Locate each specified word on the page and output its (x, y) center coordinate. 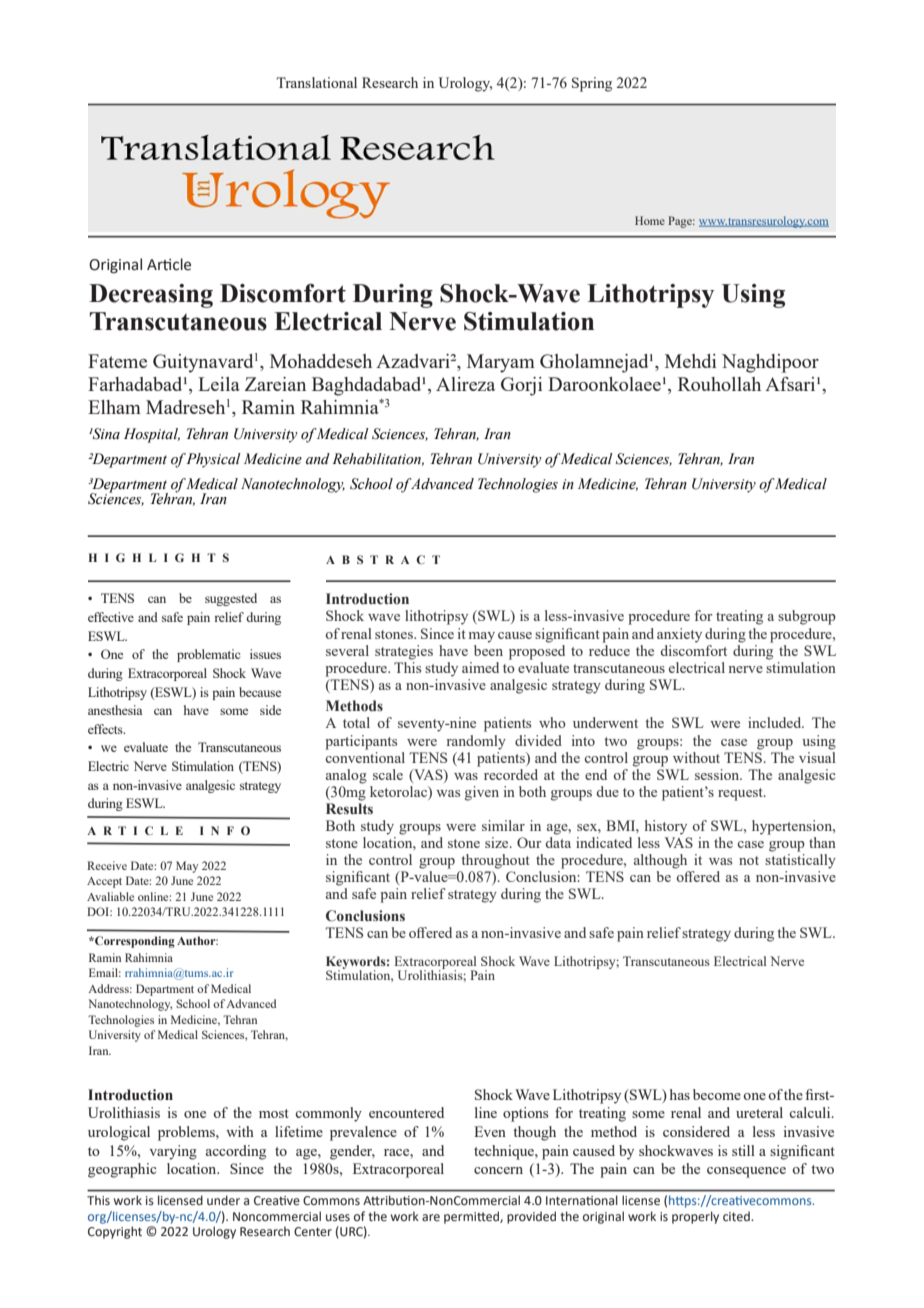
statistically (800, 861)
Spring (592, 84)
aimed (480, 667)
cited (737, 1216)
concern (498, 1170)
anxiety (679, 635)
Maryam (501, 363)
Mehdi (690, 361)
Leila (219, 384)
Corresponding (134, 942)
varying (173, 1152)
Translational (316, 82)
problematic (208, 655)
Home (650, 220)
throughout (495, 861)
